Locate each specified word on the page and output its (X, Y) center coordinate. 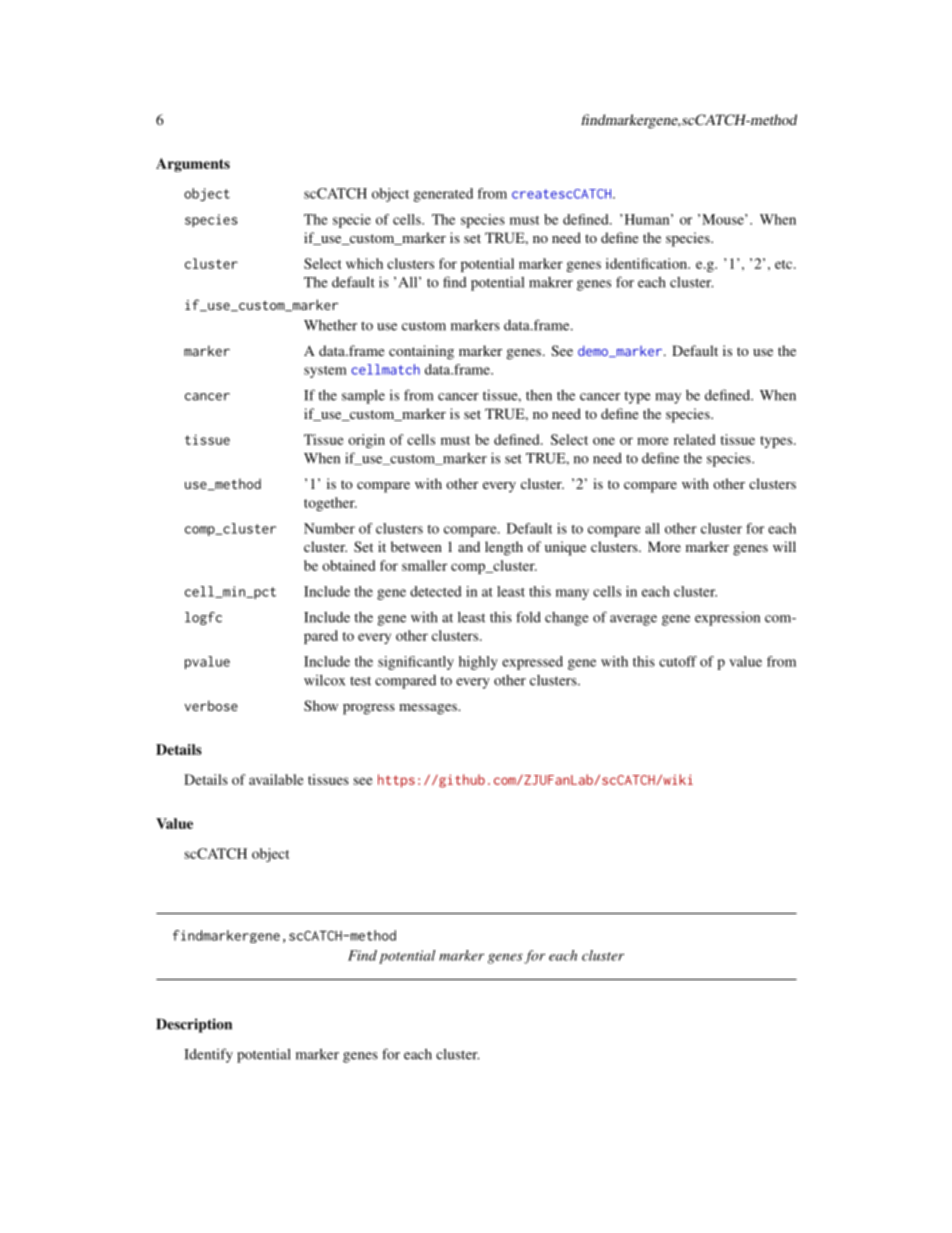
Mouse (724, 219)
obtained (348, 565)
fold (528, 617)
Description (194, 1025)
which (364, 263)
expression (727, 619)
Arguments (193, 165)
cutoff (678, 661)
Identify (208, 1055)
